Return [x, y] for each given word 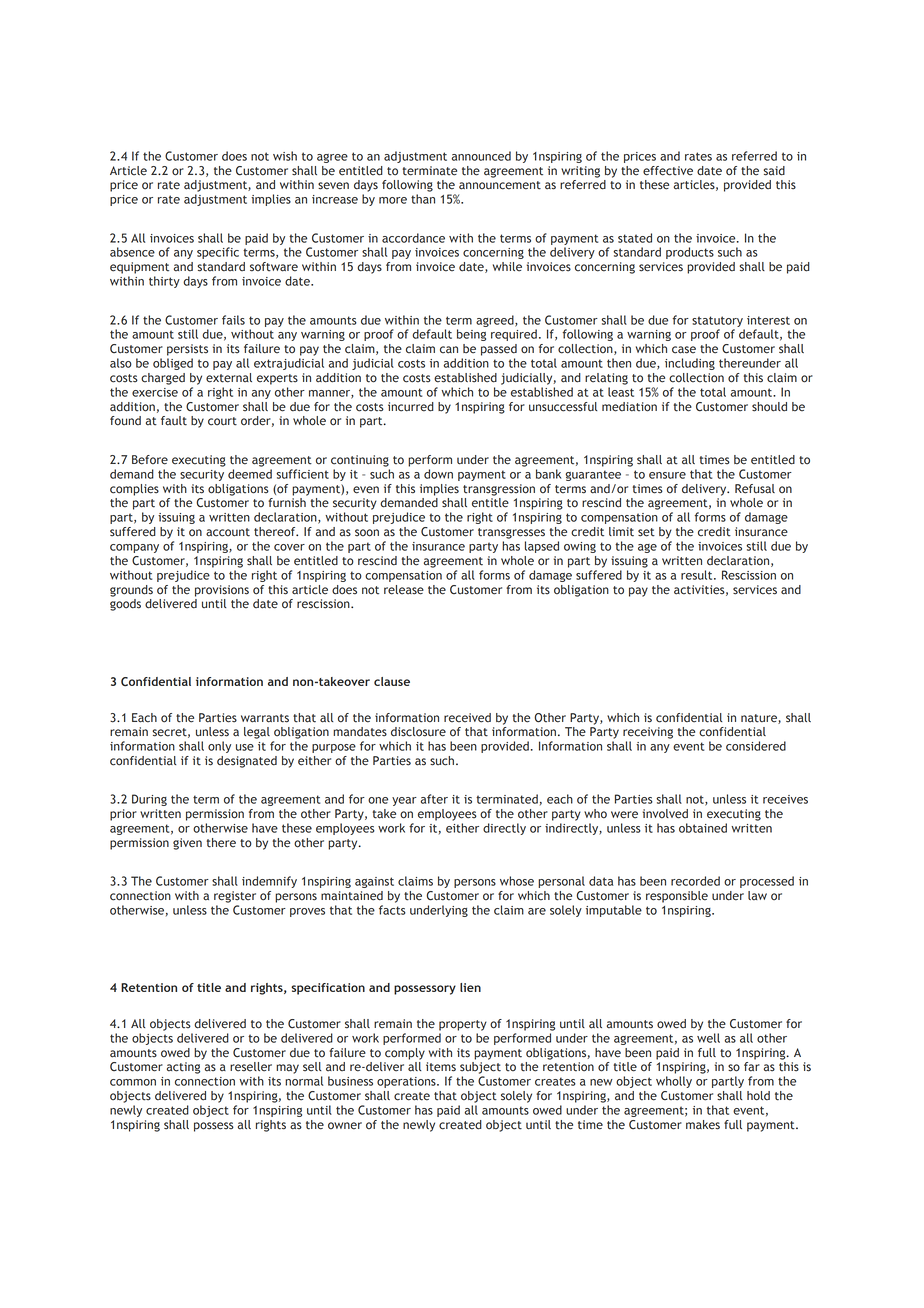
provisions [222, 591]
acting [183, 1068]
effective [668, 171]
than [423, 199]
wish [285, 156]
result [698, 575]
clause [392, 681]
